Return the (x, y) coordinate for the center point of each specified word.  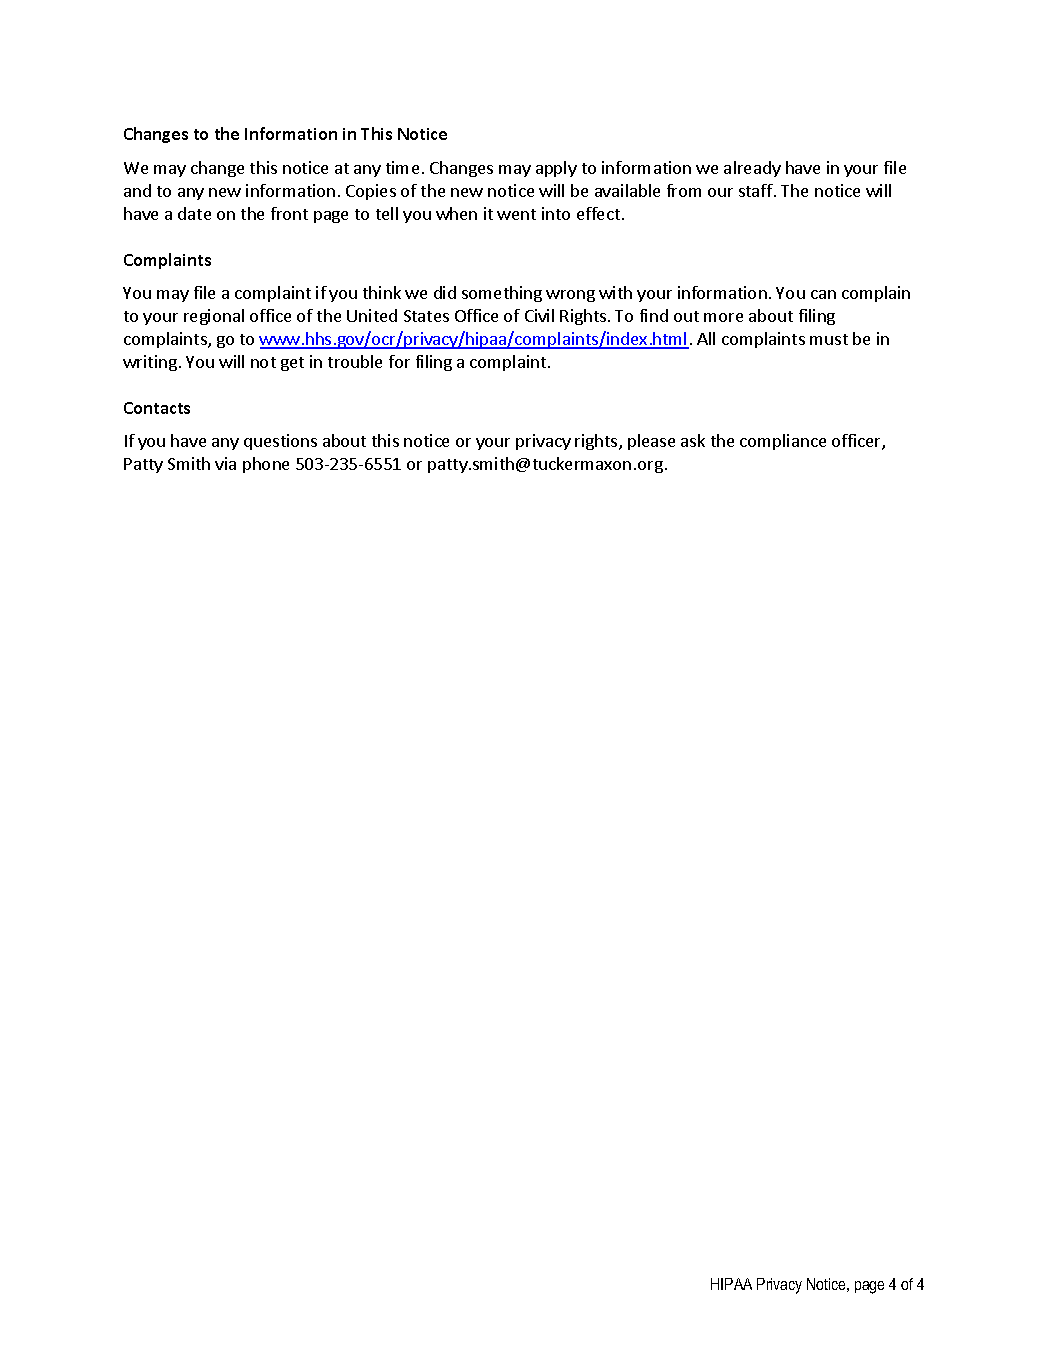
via (225, 463)
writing (150, 363)
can (823, 294)
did (445, 292)
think (382, 292)
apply (556, 169)
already (752, 169)
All (706, 338)
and (137, 190)
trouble (355, 361)
